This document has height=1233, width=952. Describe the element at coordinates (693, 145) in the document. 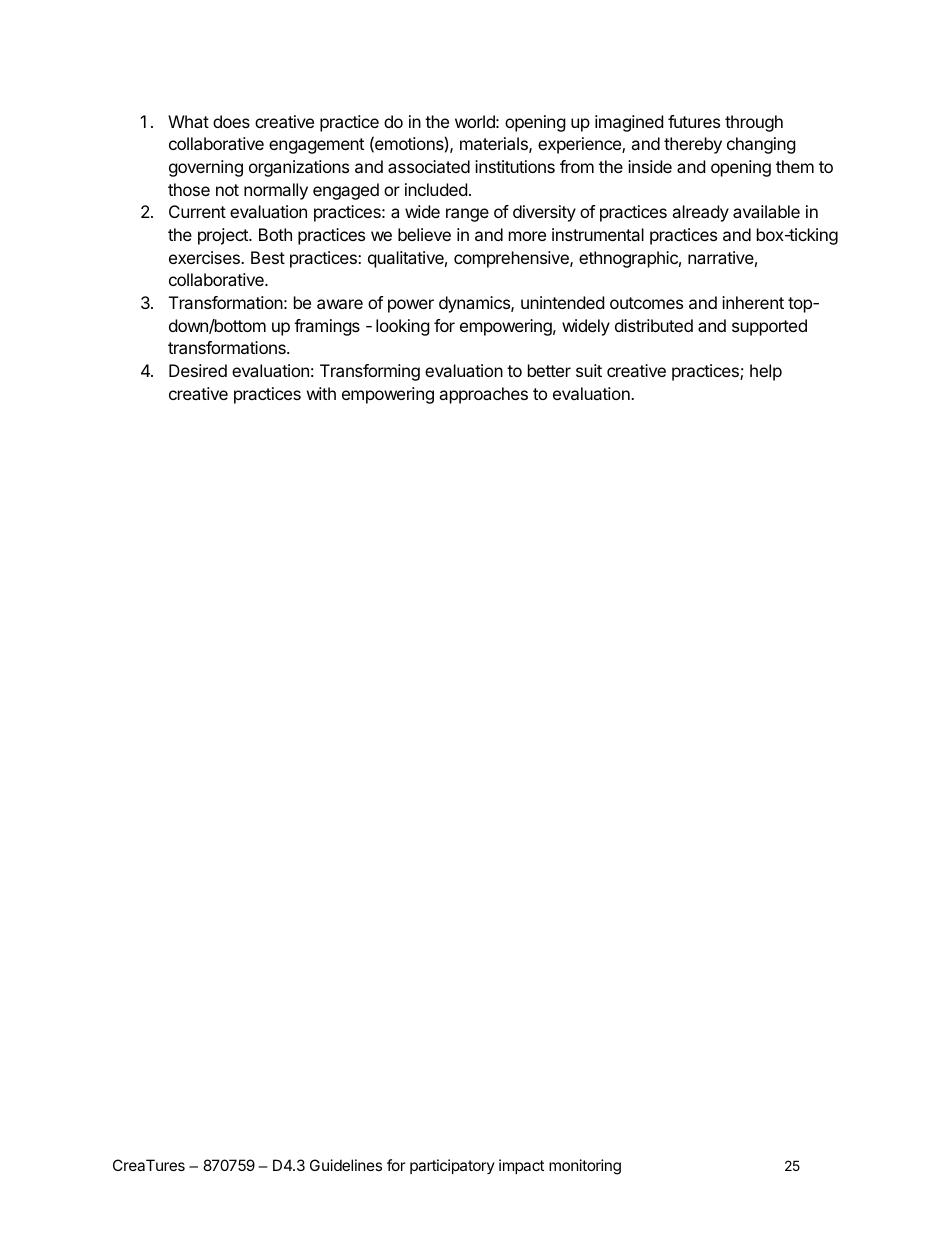

I see `thereby` at that location.
